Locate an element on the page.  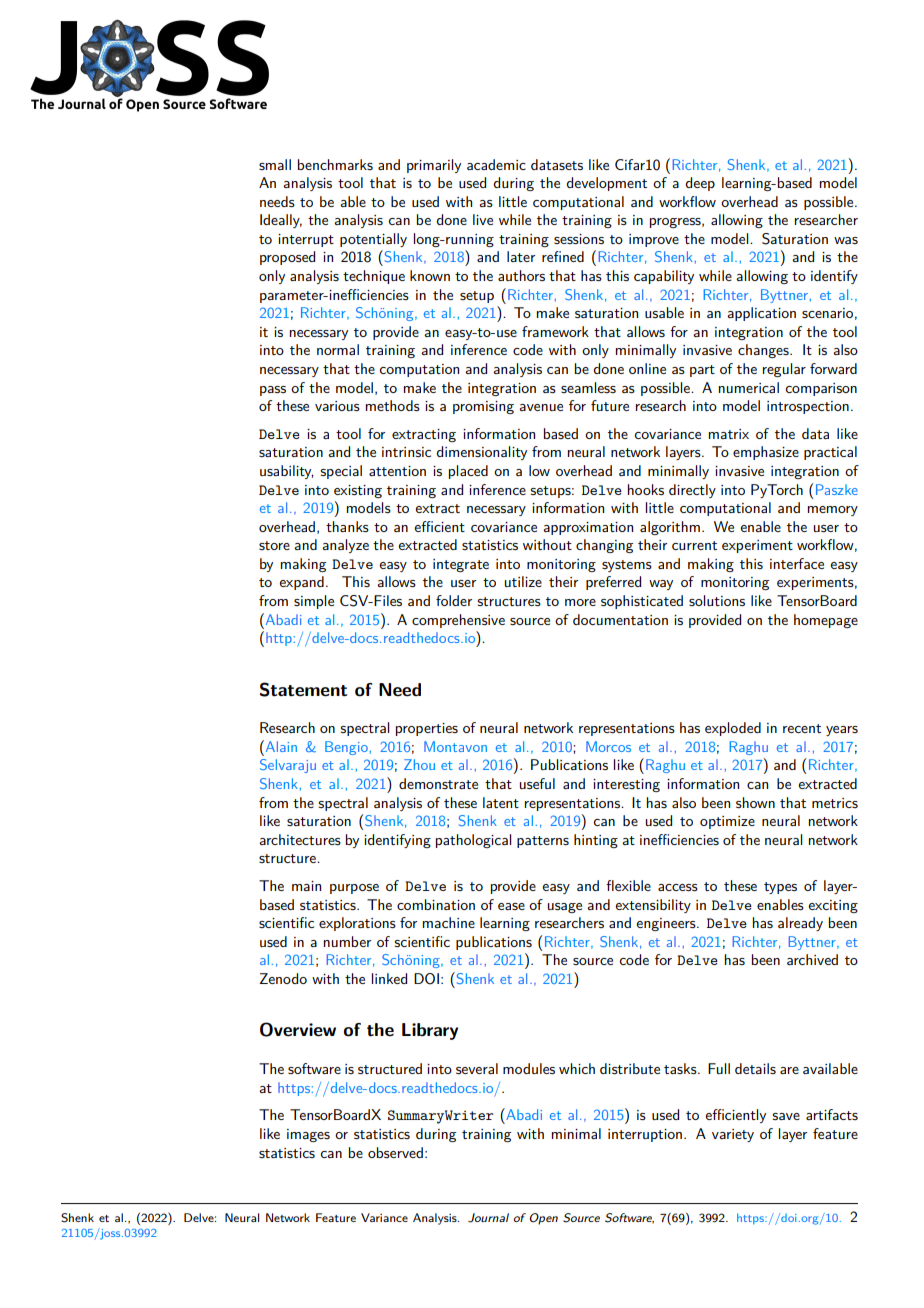
recent is located at coordinates (802, 728).
